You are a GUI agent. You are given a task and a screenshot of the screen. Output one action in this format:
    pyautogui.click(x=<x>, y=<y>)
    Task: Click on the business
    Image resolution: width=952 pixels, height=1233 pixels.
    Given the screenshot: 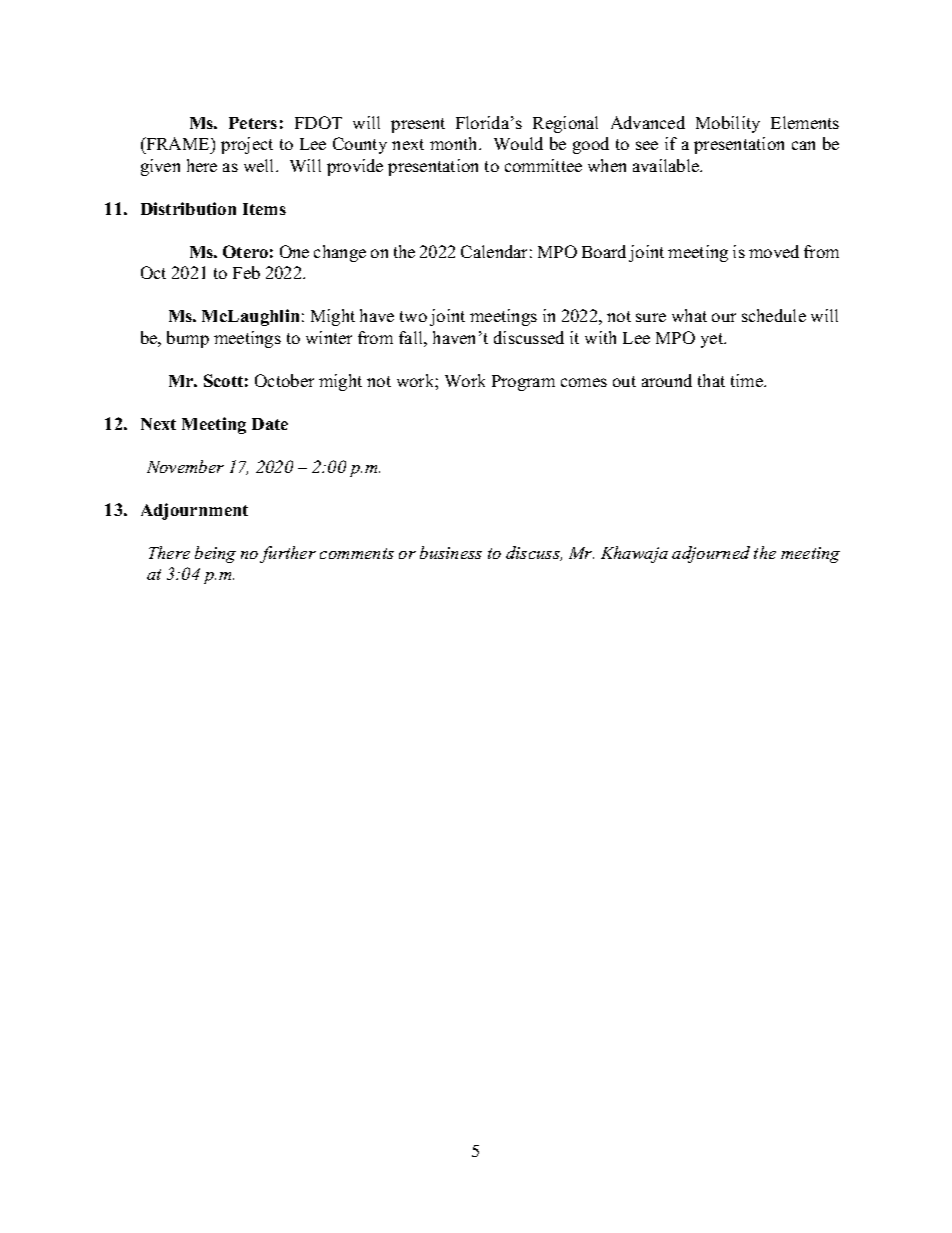 What is the action you would take?
    pyautogui.click(x=451, y=552)
